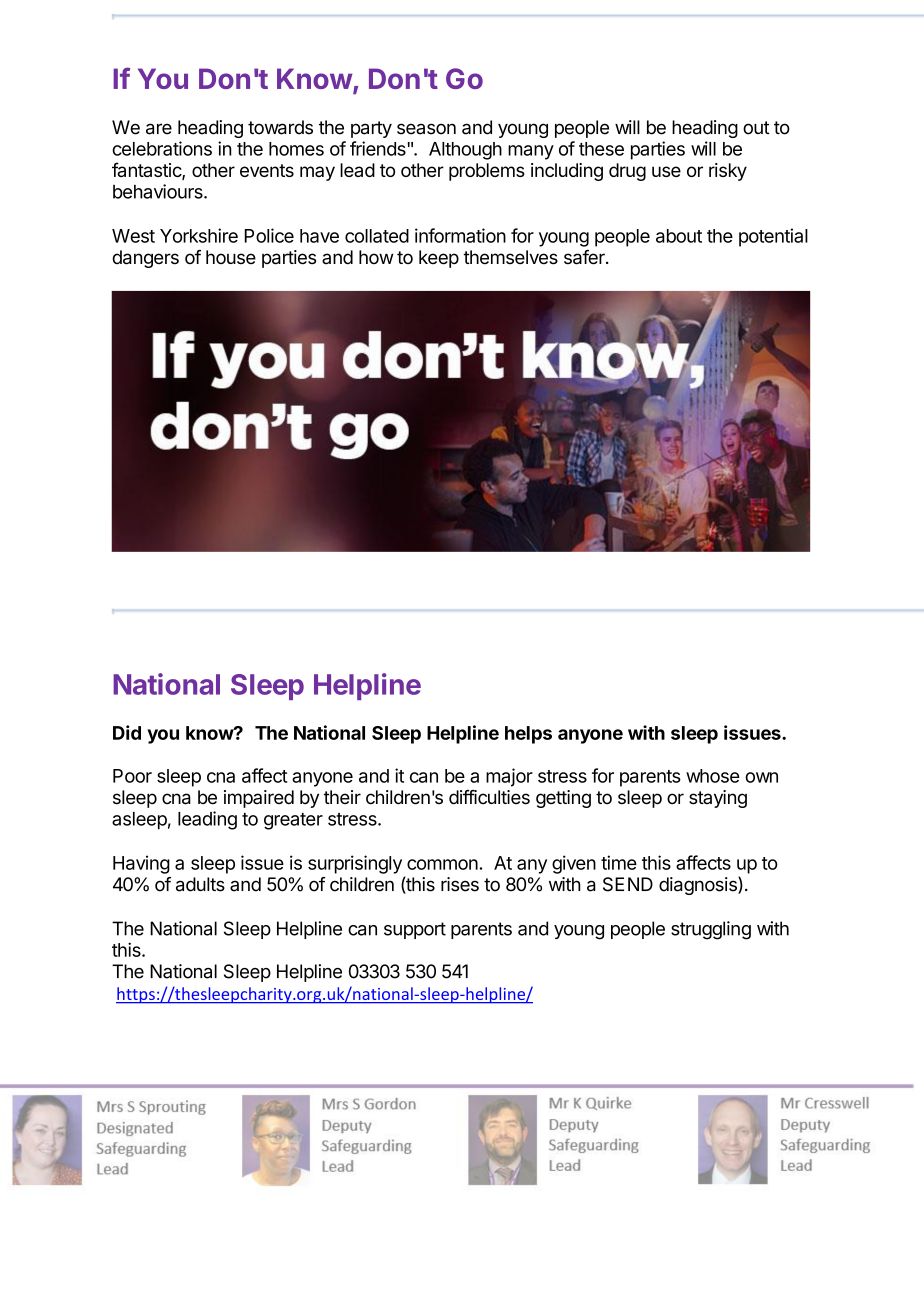 This screenshot has width=924, height=1308. What do you see at coordinates (713, 776) in the screenshot?
I see `whose` at bounding box center [713, 776].
